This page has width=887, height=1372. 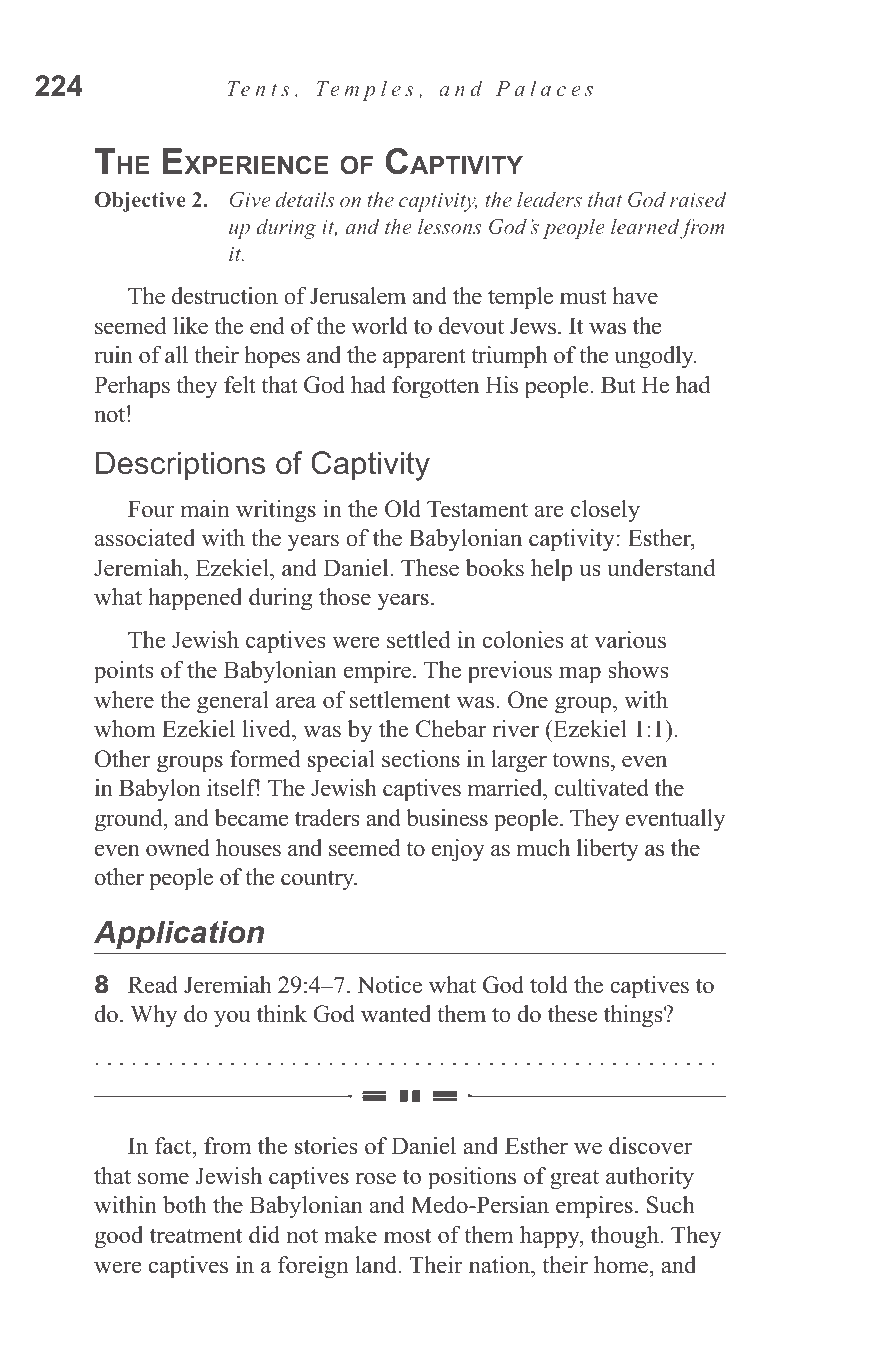 What do you see at coordinates (140, 202) in the page?
I see `Objective` at bounding box center [140, 202].
